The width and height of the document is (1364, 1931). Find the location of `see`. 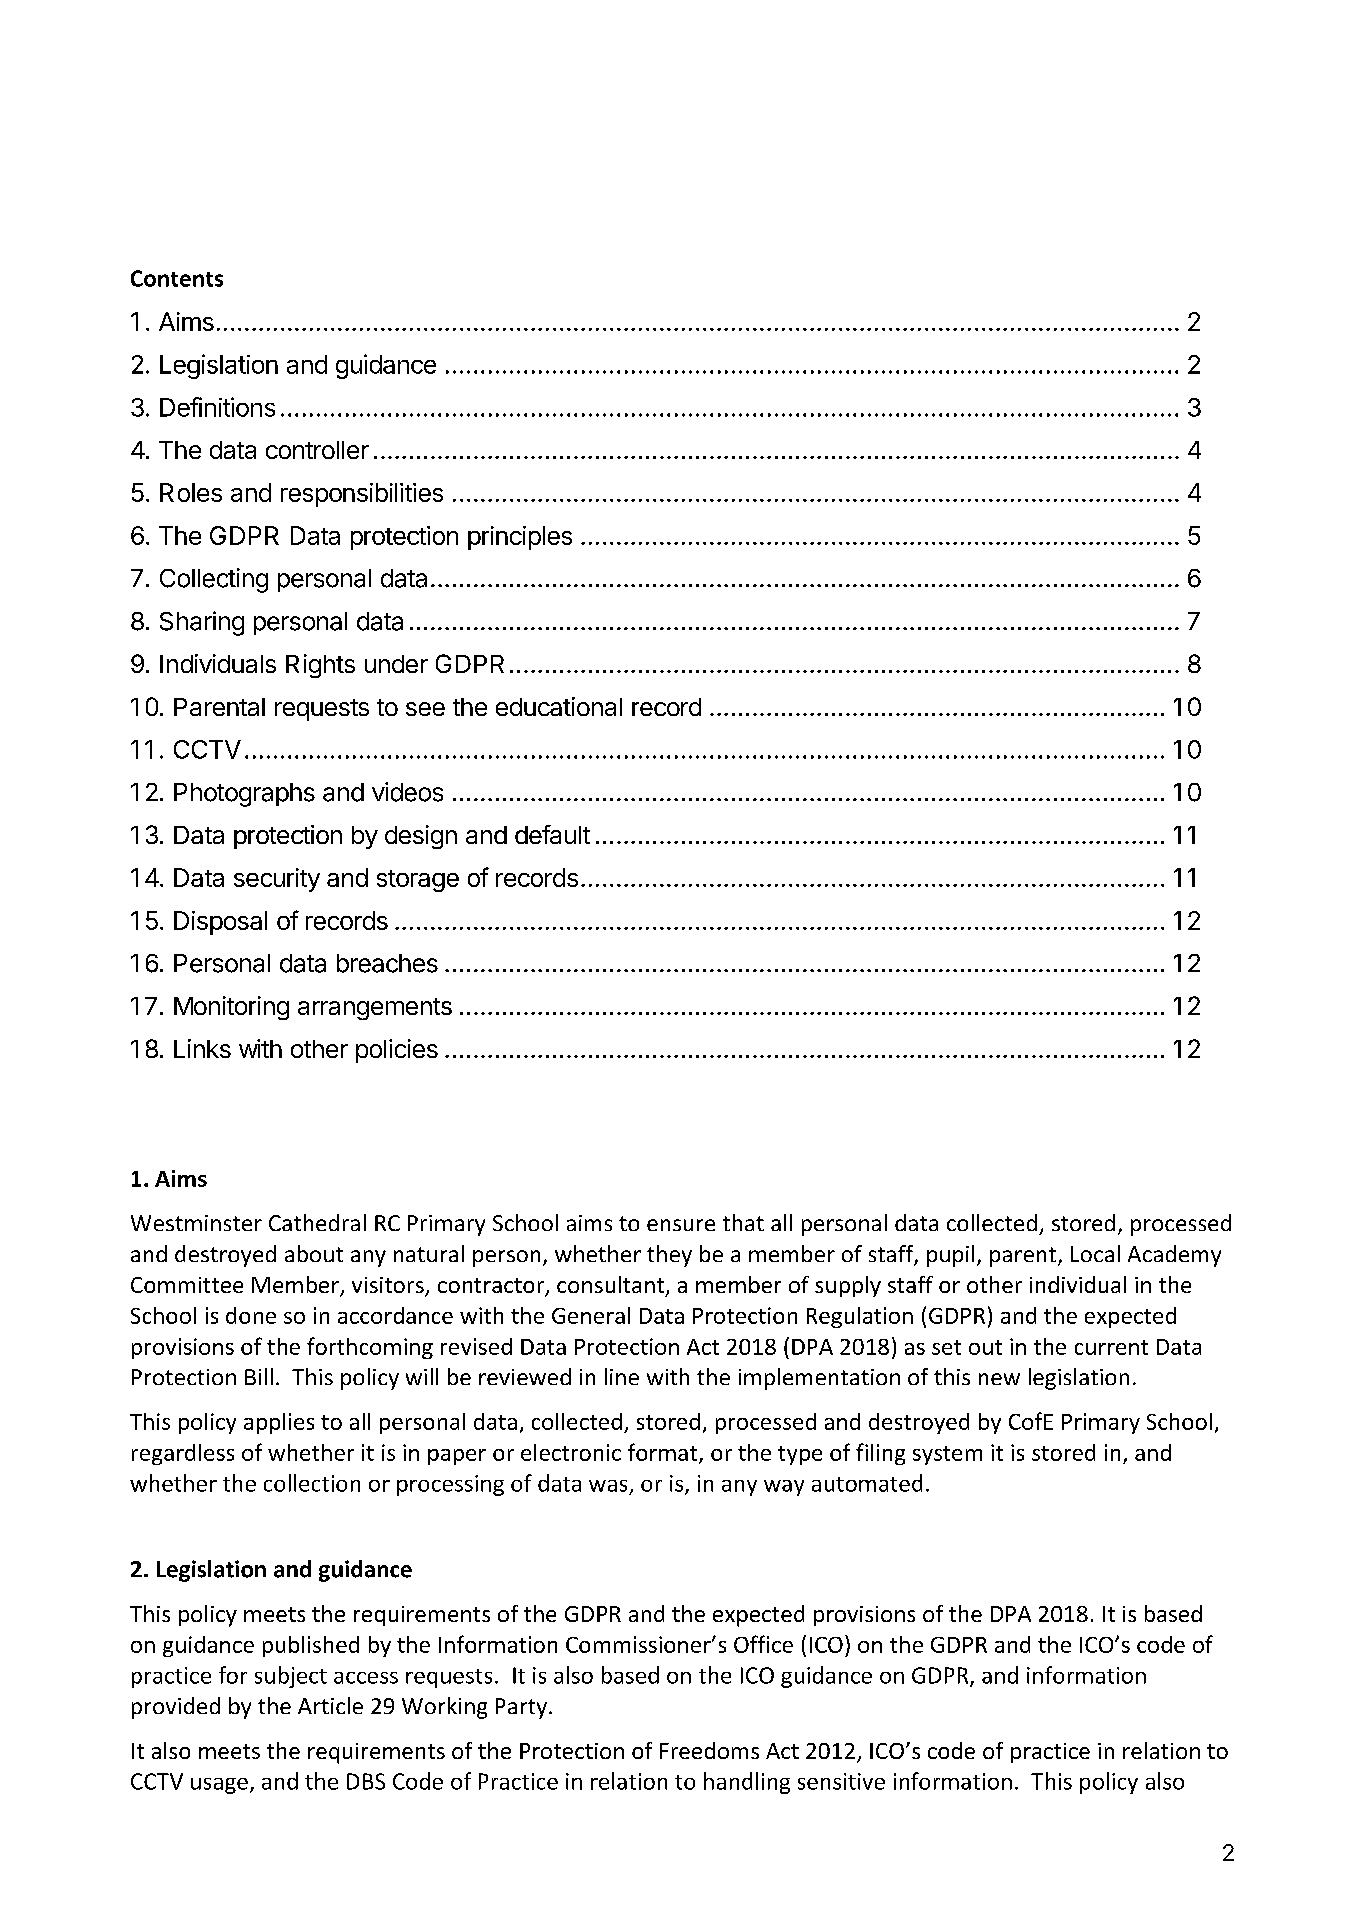

see is located at coordinates (425, 709).
